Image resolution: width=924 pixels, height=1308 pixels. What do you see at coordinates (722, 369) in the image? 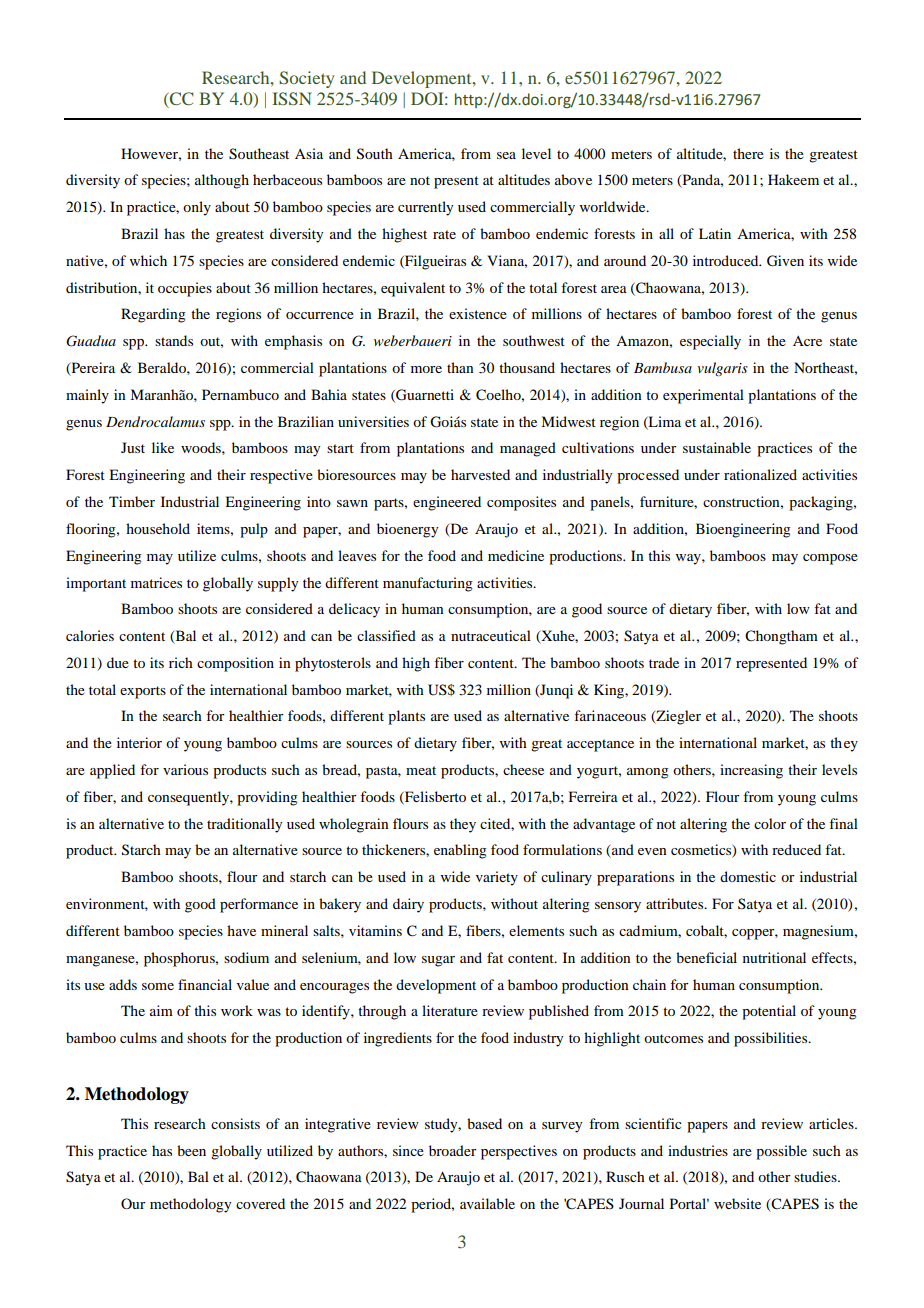
I see `vulgaris` at bounding box center [722, 369].
